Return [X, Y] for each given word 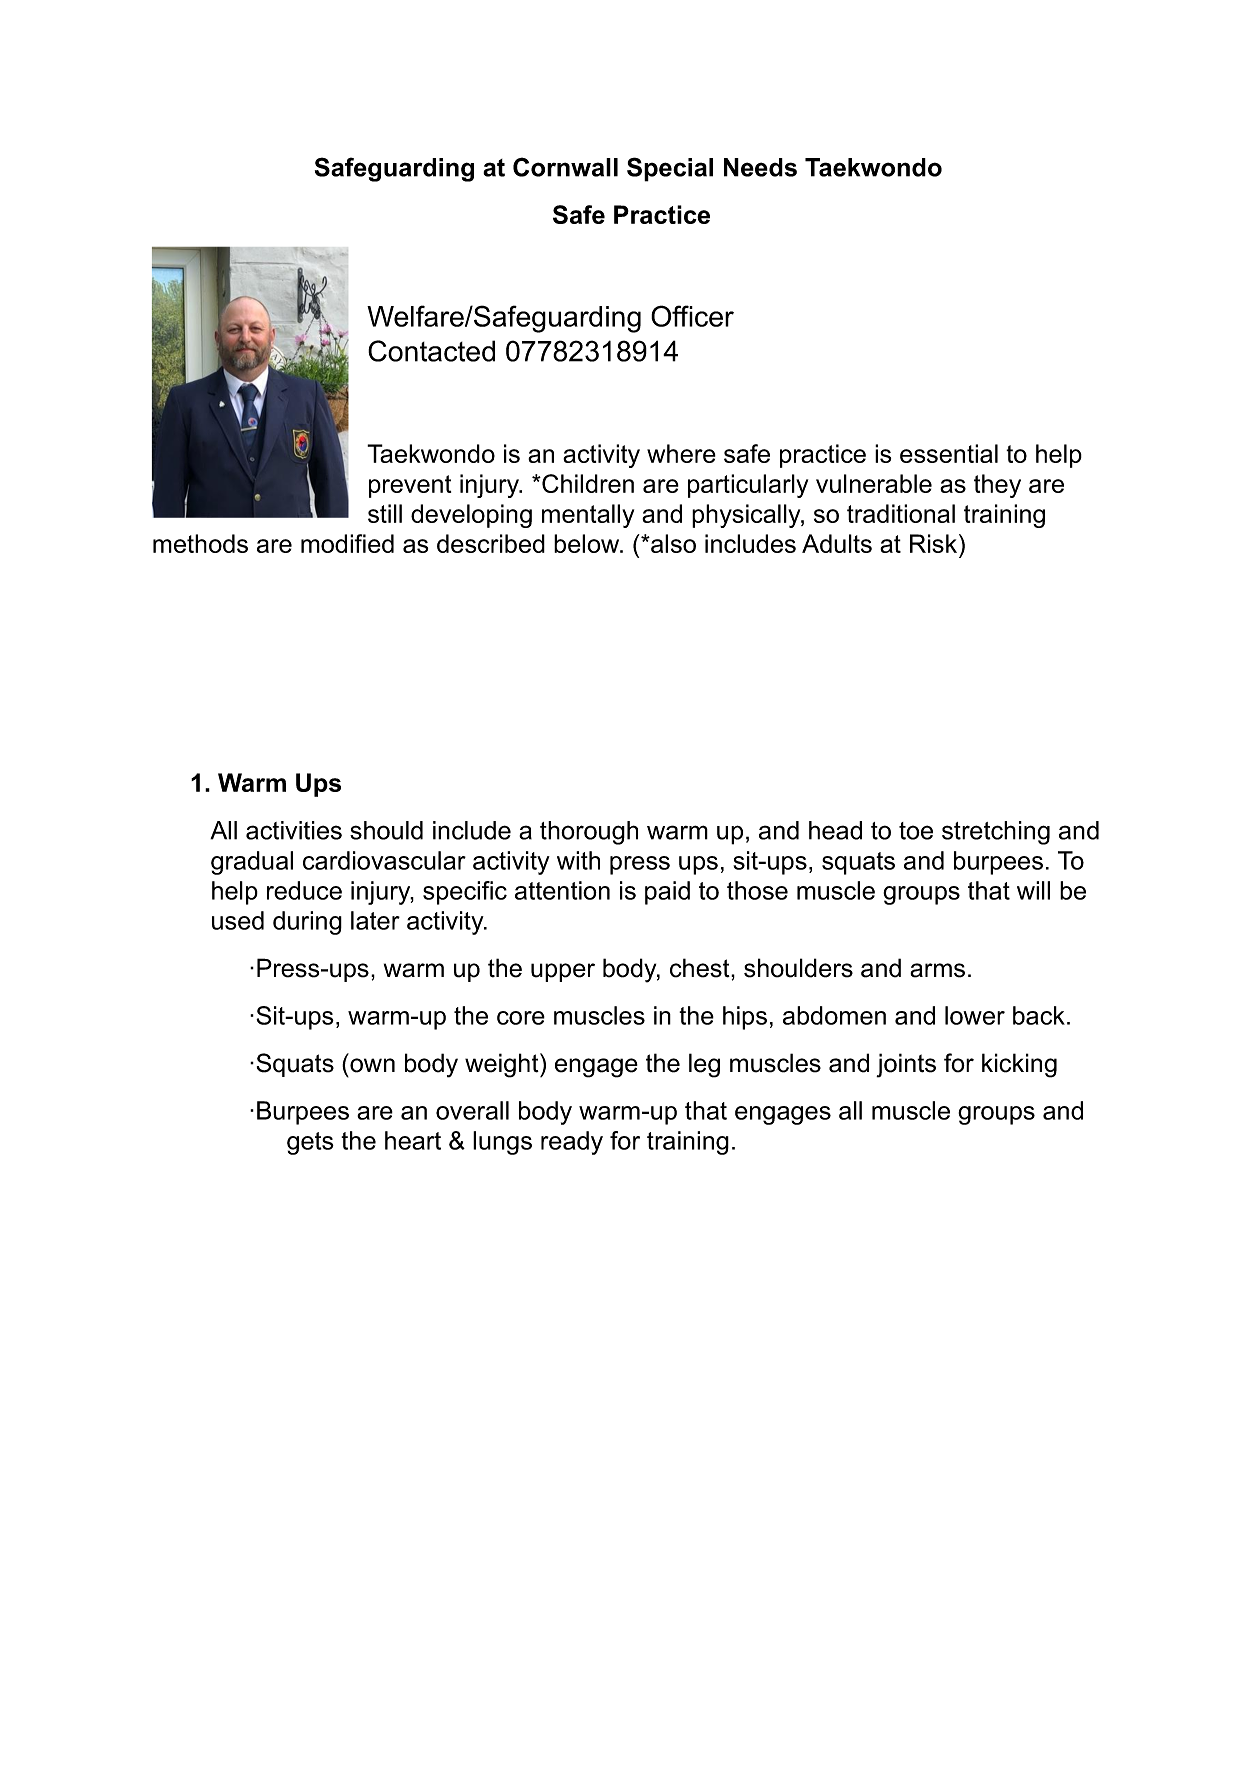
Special [670, 169]
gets [310, 1143]
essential [949, 453]
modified [347, 543]
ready [572, 1143]
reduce [304, 890]
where [681, 453]
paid [667, 893]
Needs [760, 167]
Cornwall [565, 167]
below [587, 543]
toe [916, 831]
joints [906, 1065]
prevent [410, 486]
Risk [935, 543]
